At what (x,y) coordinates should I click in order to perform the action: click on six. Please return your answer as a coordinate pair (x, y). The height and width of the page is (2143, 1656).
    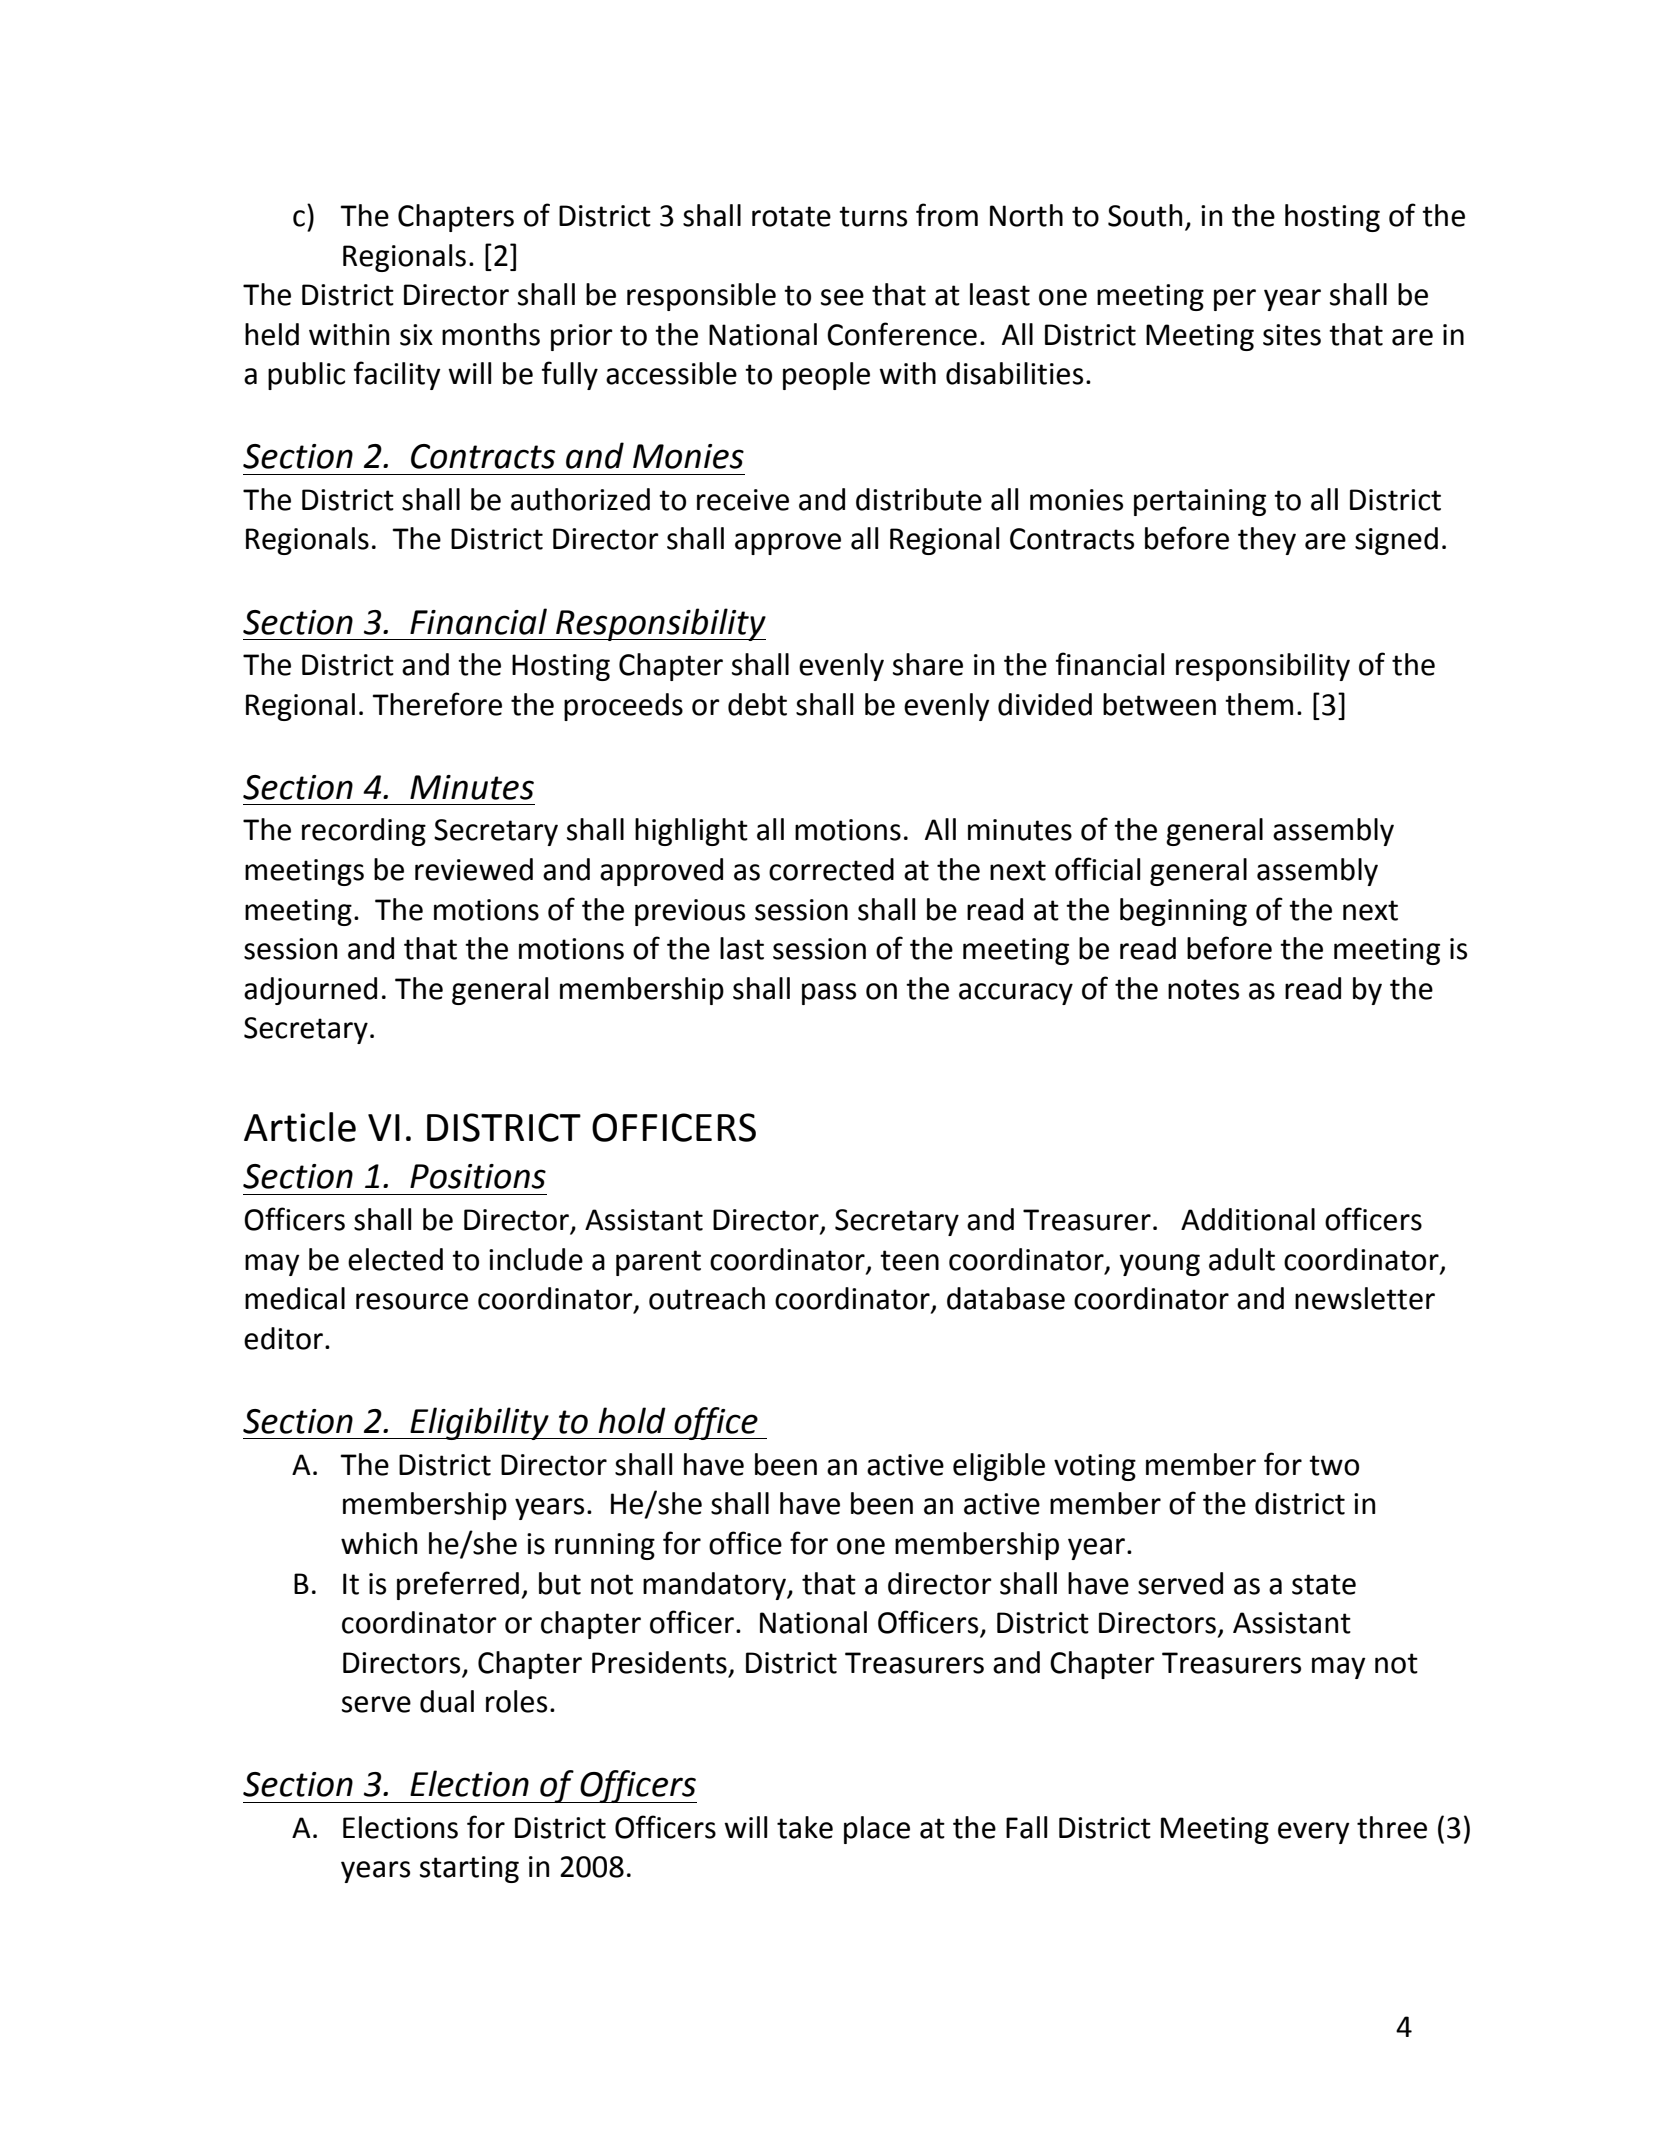
    Looking at the image, I should click on (416, 335).
